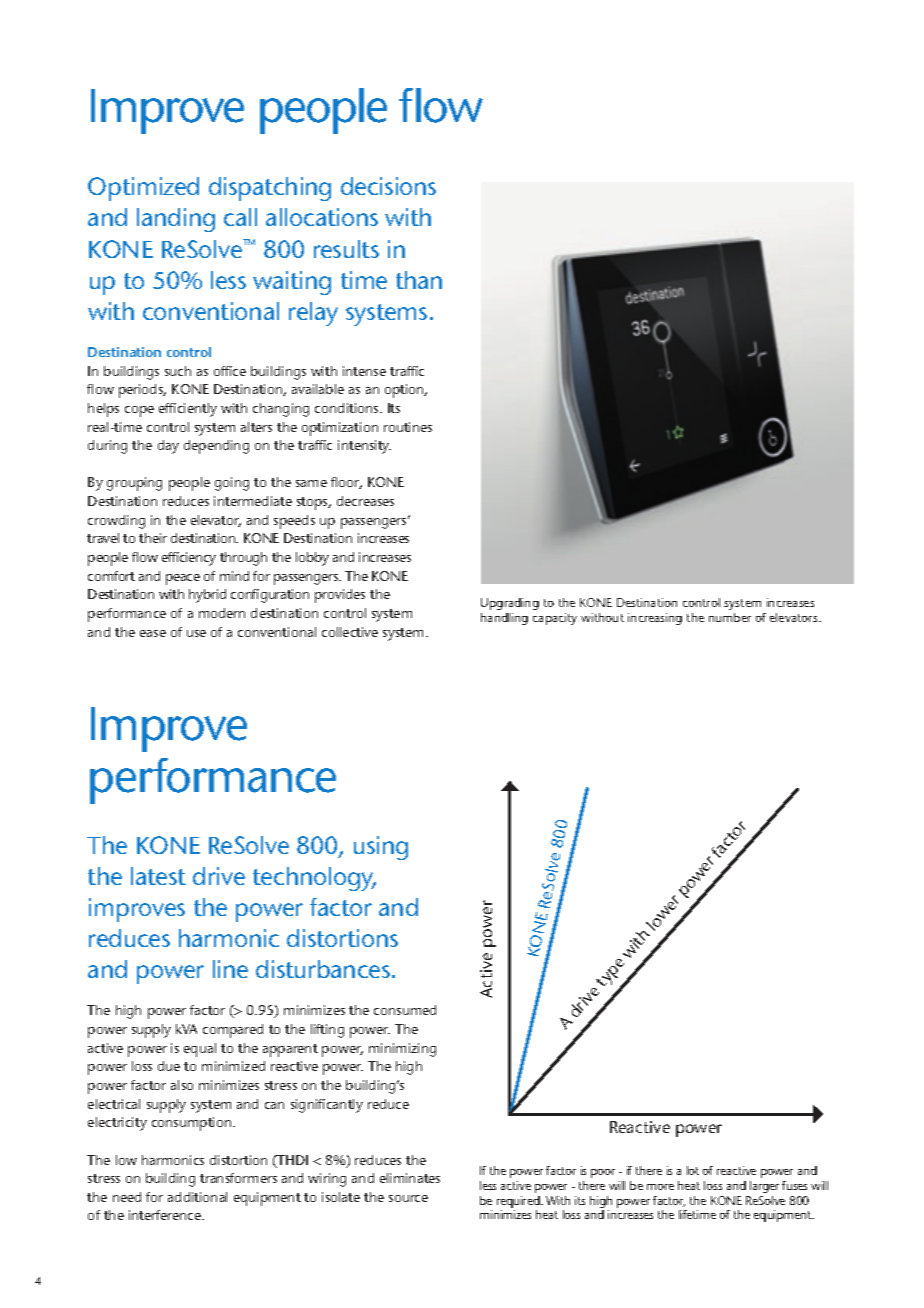 The width and height of the image is (924, 1308). What do you see at coordinates (419, 280) in the image?
I see `than` at bounding box center [419, 280].
